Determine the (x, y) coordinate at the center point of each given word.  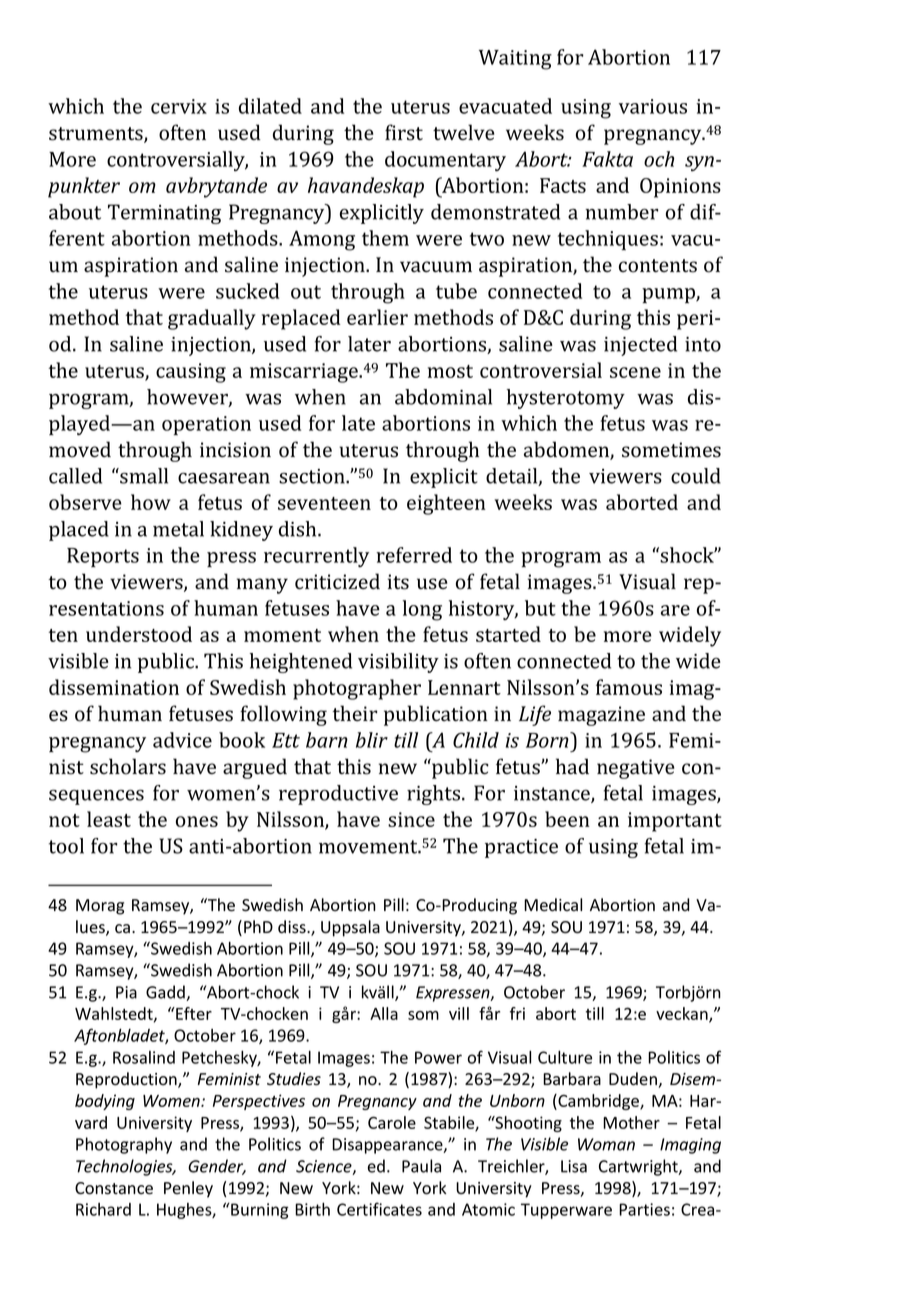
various (653, 106)
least (109, 819)
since (411, 819)
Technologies (125, 1167)
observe (85, 502)
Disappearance (388, 1146)
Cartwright (639, 1167)
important (675, 822)
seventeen (324, 503)
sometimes (671, 450)
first (404, 132)
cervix (179, 106)
